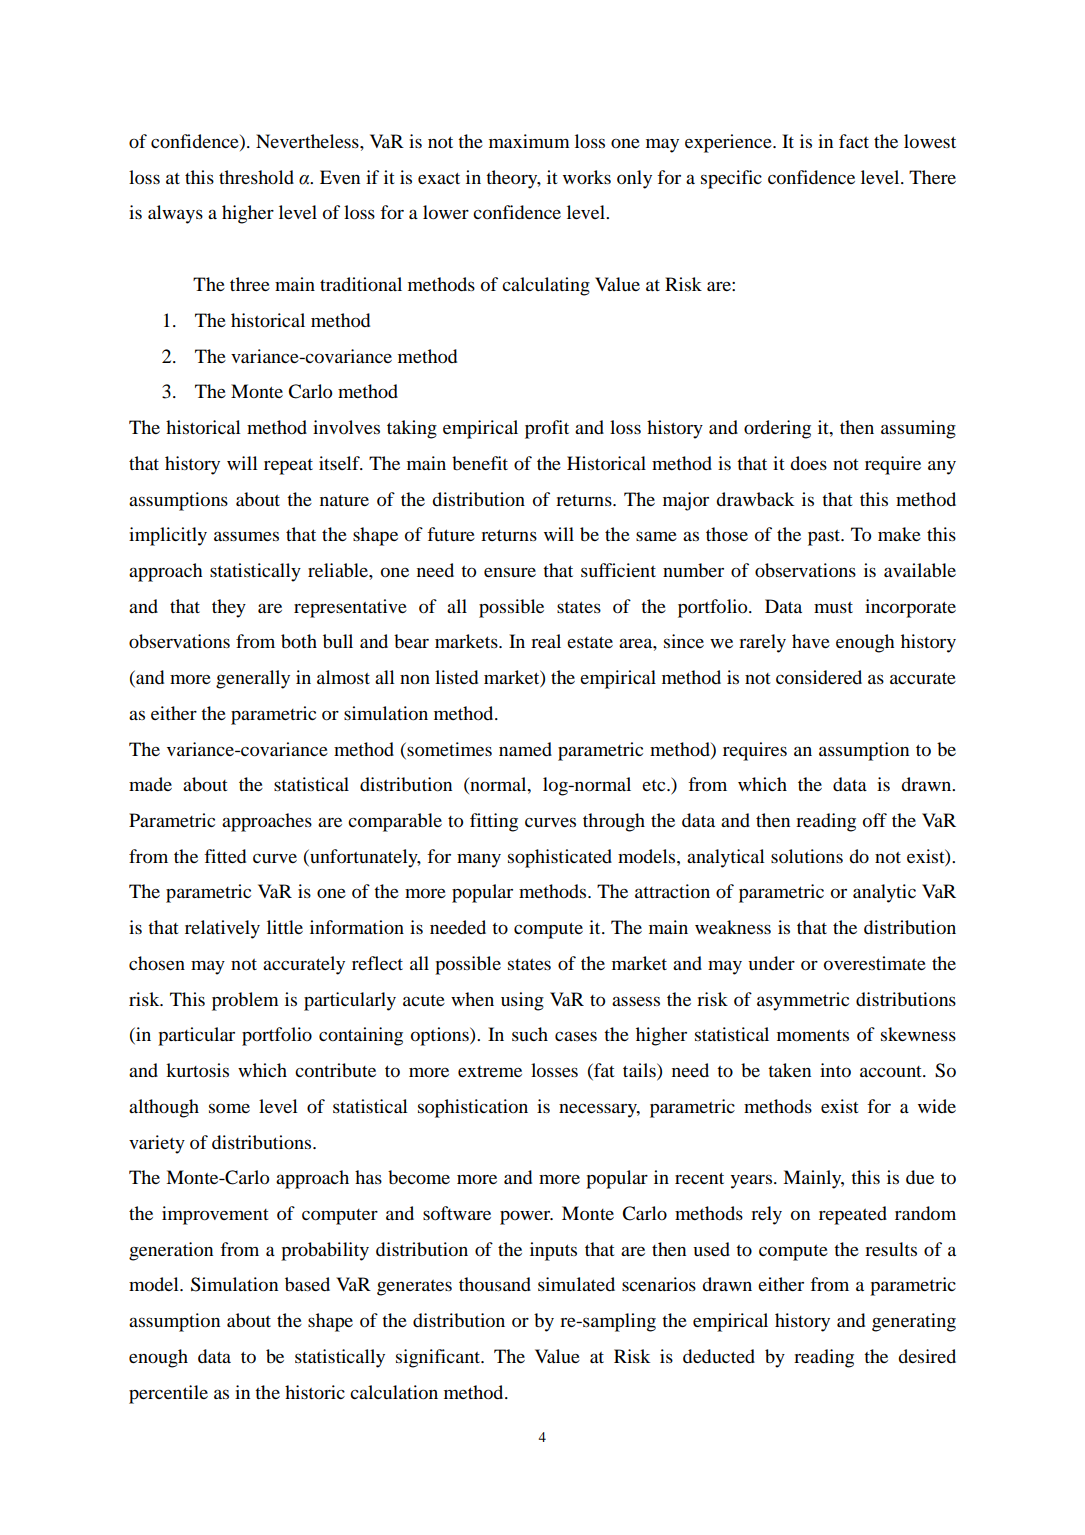 The image size is (1085, 1535). I want to click on fact, so click(854, 141).
